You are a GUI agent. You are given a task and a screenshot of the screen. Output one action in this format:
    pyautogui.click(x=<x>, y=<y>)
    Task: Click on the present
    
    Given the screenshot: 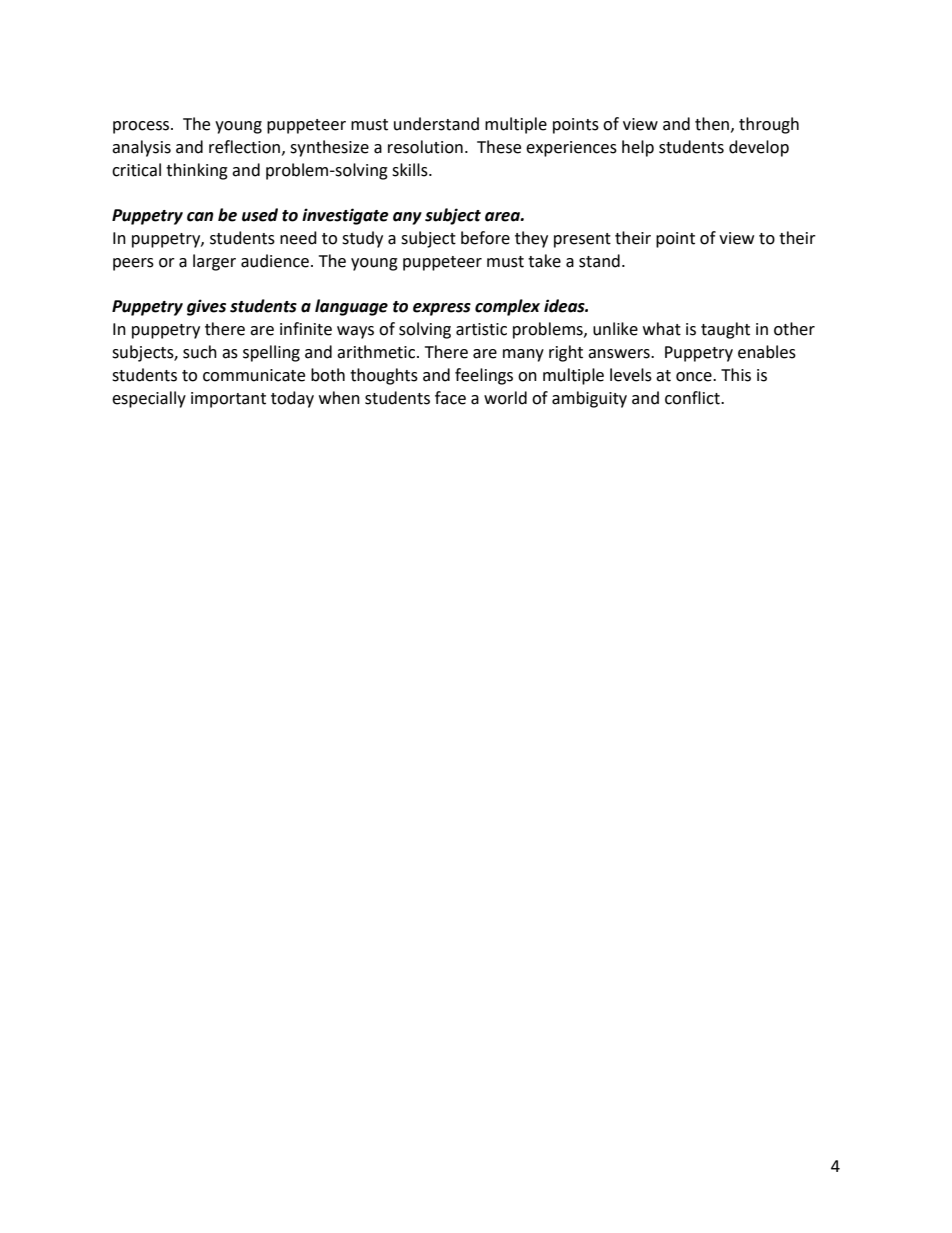 What is the action you would take?
    pyautogui.click(x=582, y=240)
